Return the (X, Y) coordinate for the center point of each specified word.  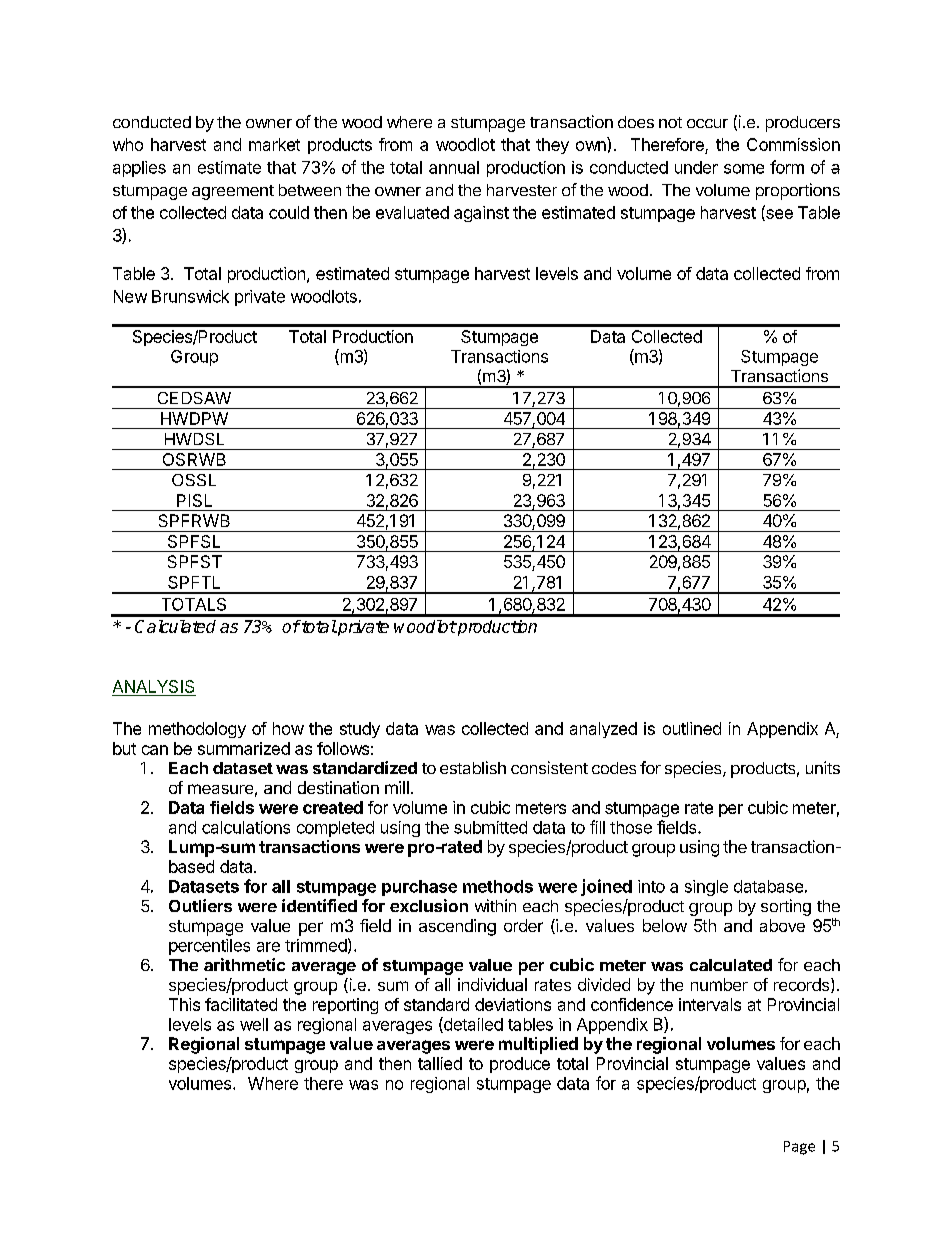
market (274, 144)
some (744, 169)
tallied (440, 1063)
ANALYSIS (153, 686)
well (254, 1024)
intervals (710, 1004)
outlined (692, 728)
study (360, 730)
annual (454, 167)
